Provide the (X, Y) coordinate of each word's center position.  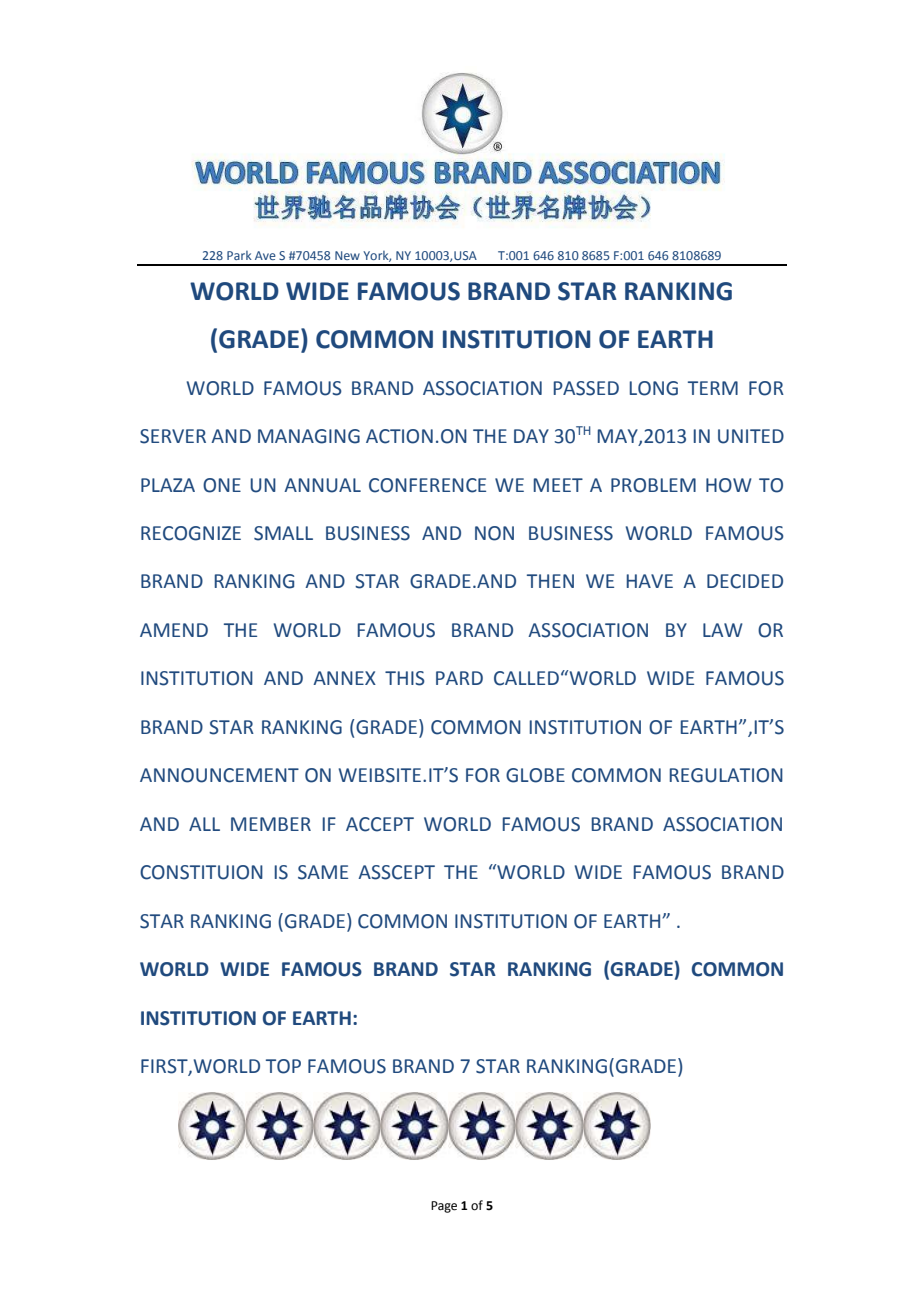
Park (239, 255)
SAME (323, 872)
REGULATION (726, 775)
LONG (654, 388)
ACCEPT (380, 824)
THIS (405, 678)
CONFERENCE (427, 485)
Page (444, 1207)
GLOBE (535, 775)
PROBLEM (653, 485)
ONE (222, 485)
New (347, 255)
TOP (283, 1066)
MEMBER (271, 824)
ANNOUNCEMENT (219, 775)
